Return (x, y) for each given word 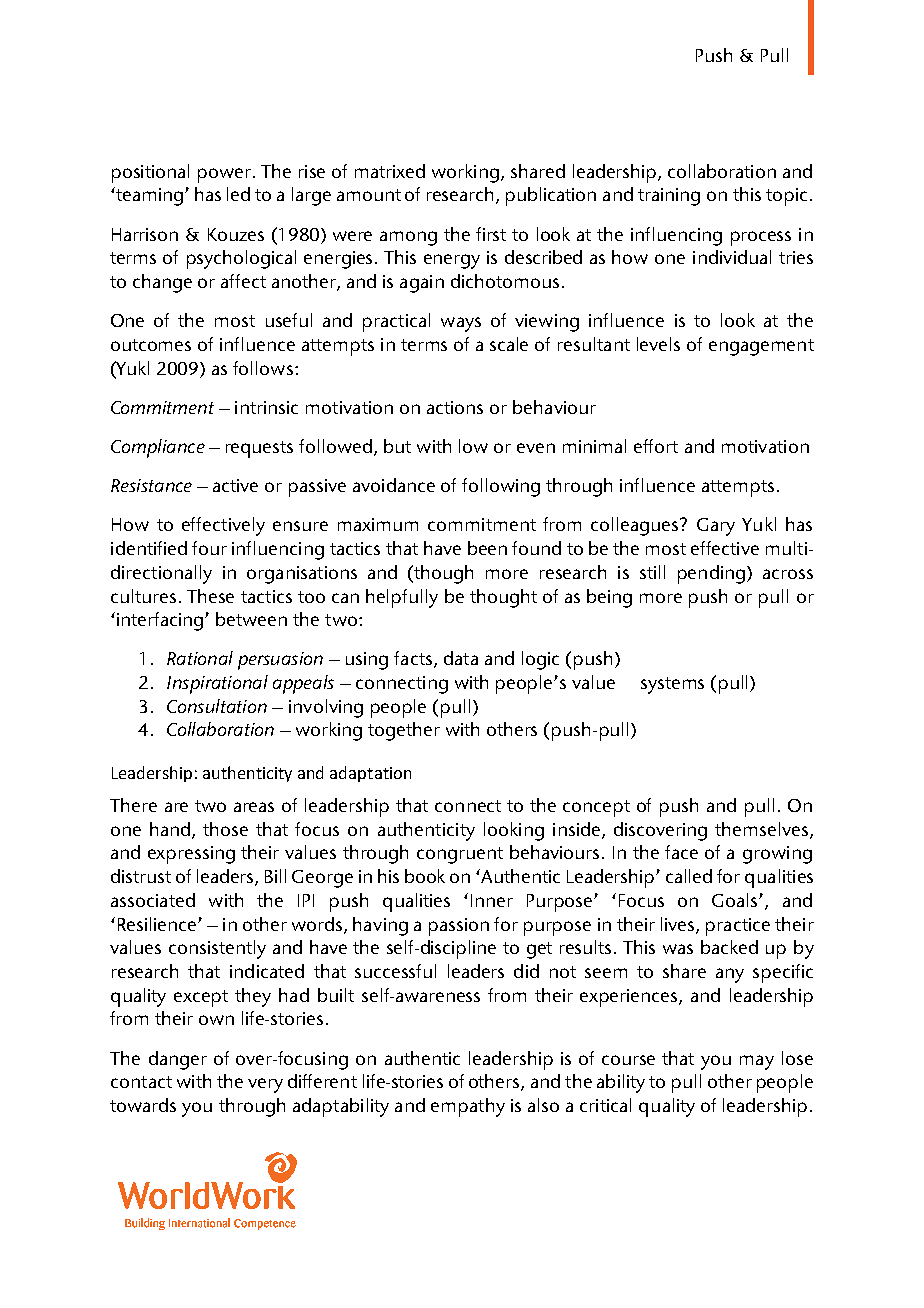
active (235, 485)
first (491, 234)
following (501, 487)
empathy (468, 1107)
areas (254, 807)
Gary (716, 527)
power (226, 175)
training (669, 197)
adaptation (370, 774)
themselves (761, 829)
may (757, 1062)
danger (178, 1060)
